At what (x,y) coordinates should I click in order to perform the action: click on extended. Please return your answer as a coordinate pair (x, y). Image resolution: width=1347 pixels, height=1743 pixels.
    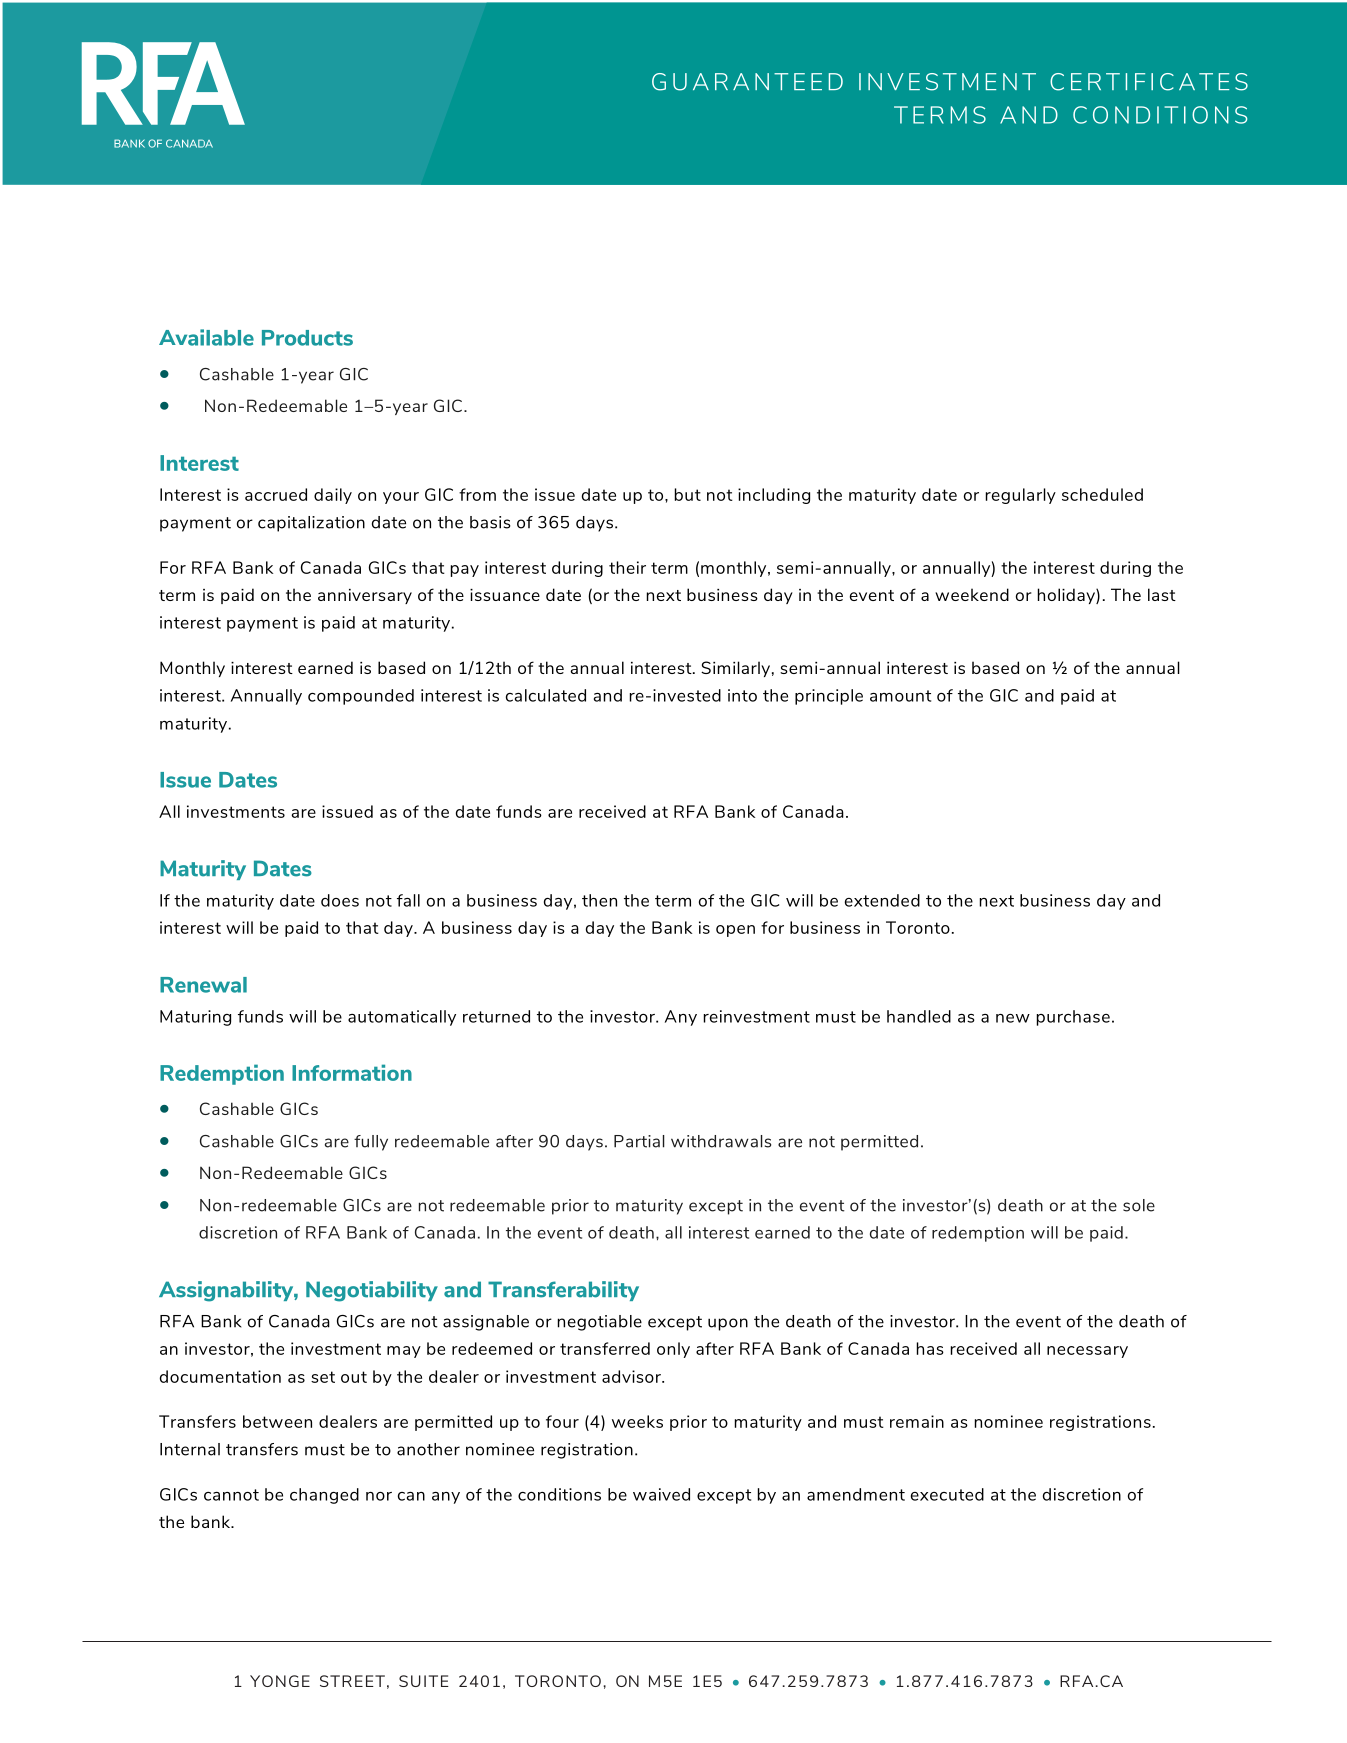
    Looking at the image, I should click on (882, 900).
